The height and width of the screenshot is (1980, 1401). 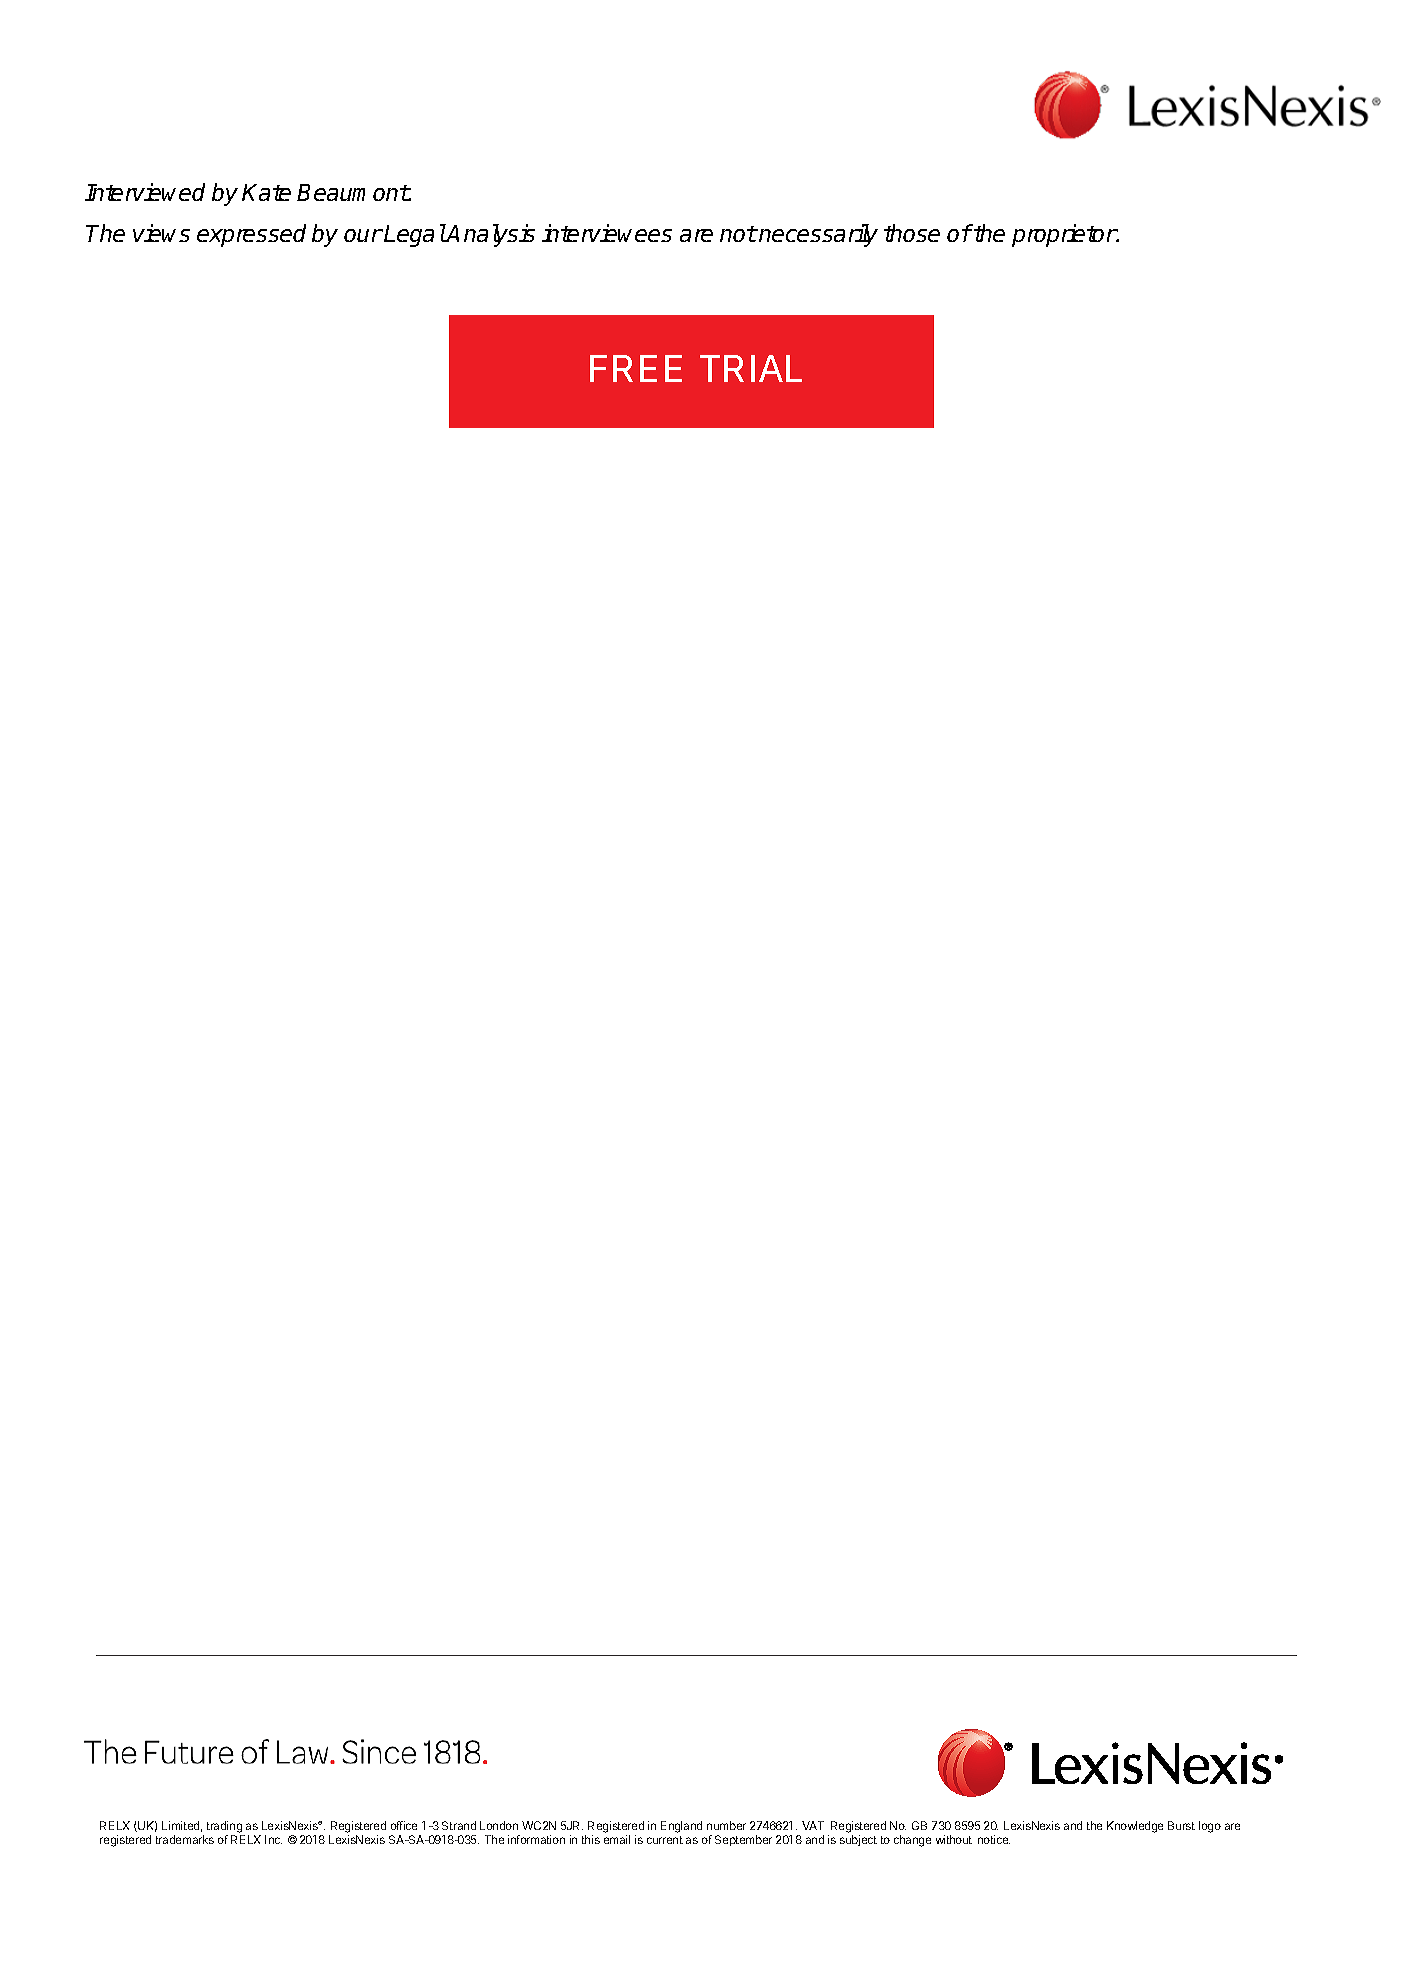 I want to click on Inc, so click(x=273, y=1839).
